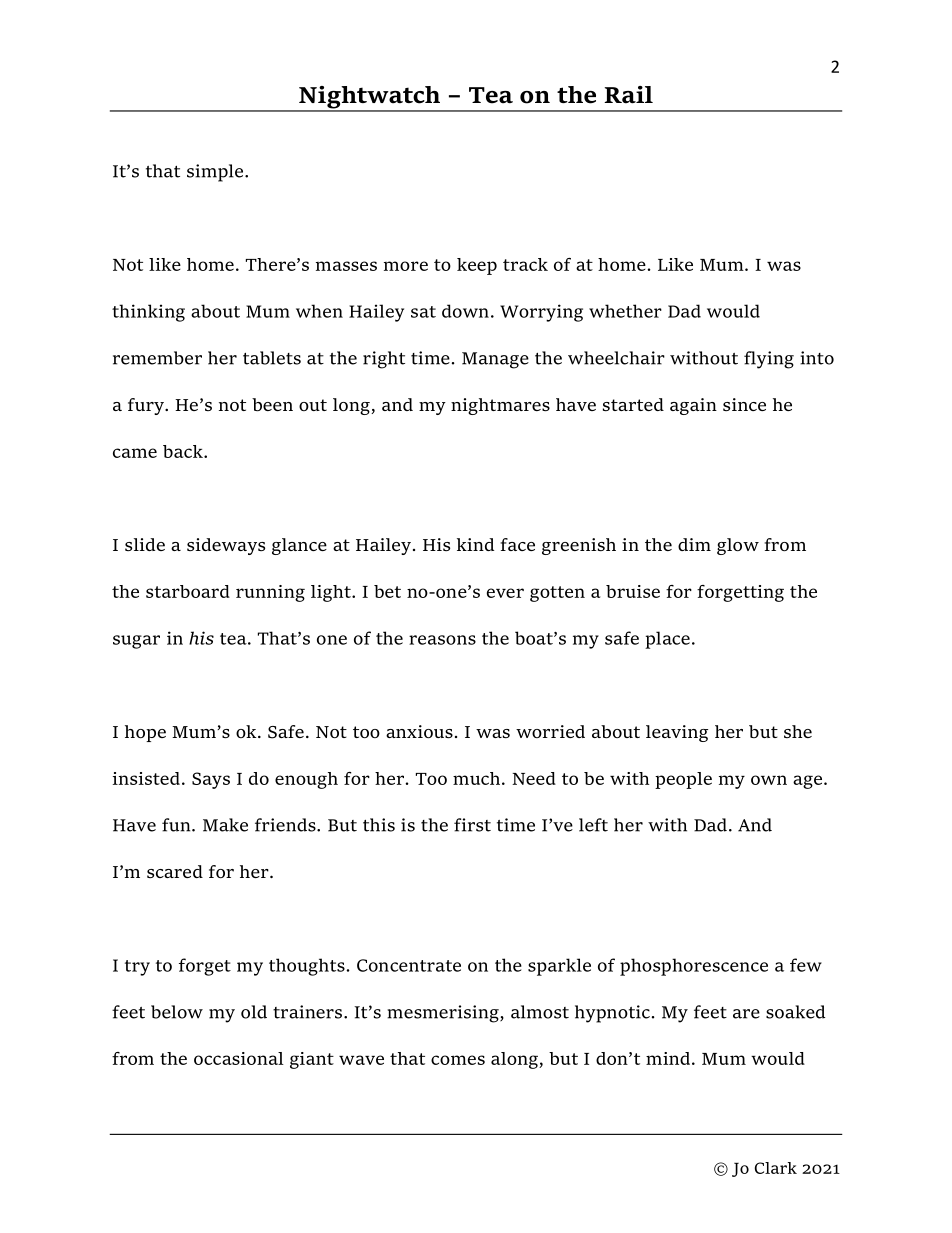 Image resolution: width=952 pixels, height=1233 pixels. I want to click on simple, so click(215, 173).
